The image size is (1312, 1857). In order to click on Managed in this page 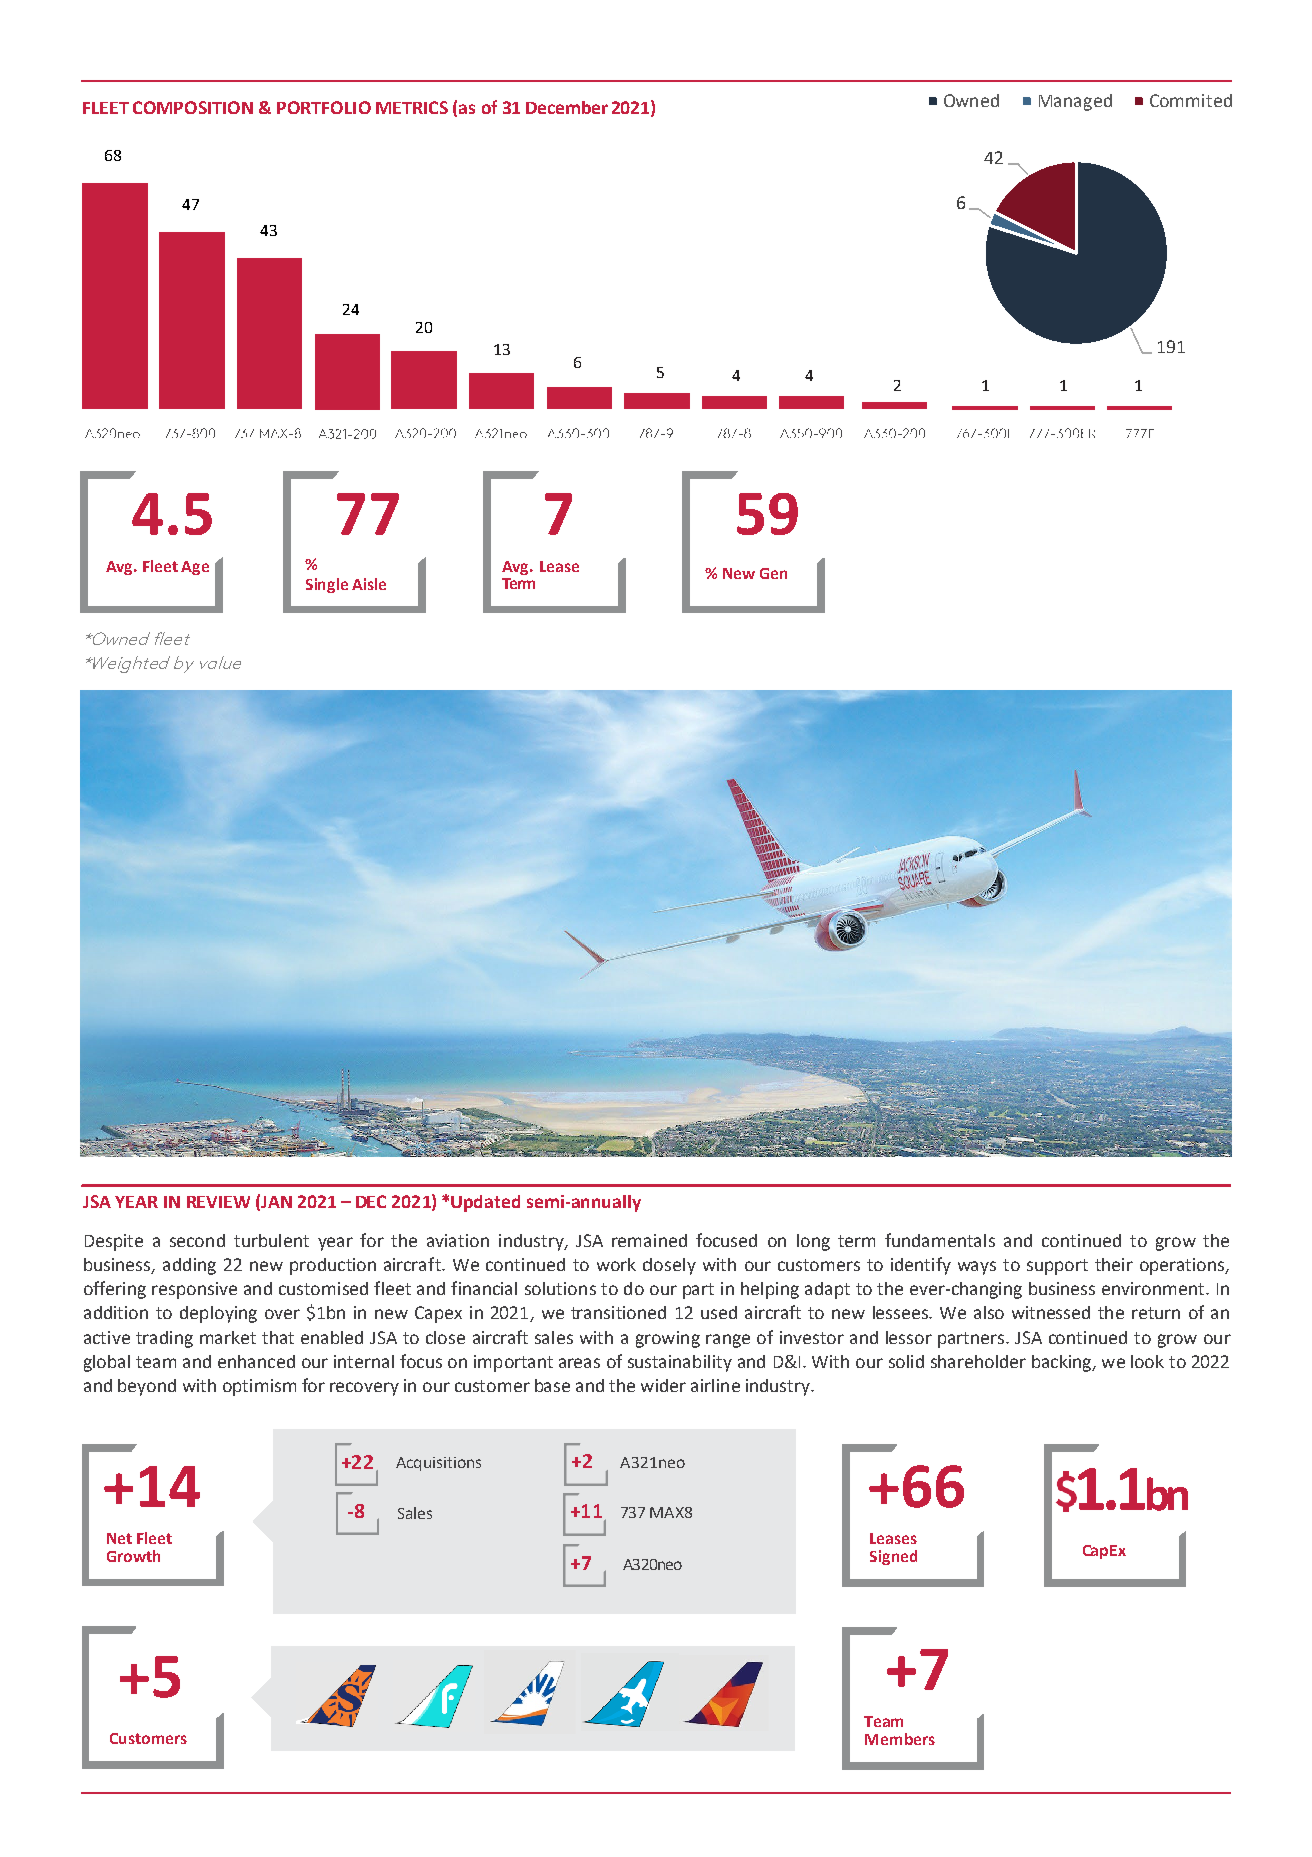, I will do `click(1075, 102)`.
